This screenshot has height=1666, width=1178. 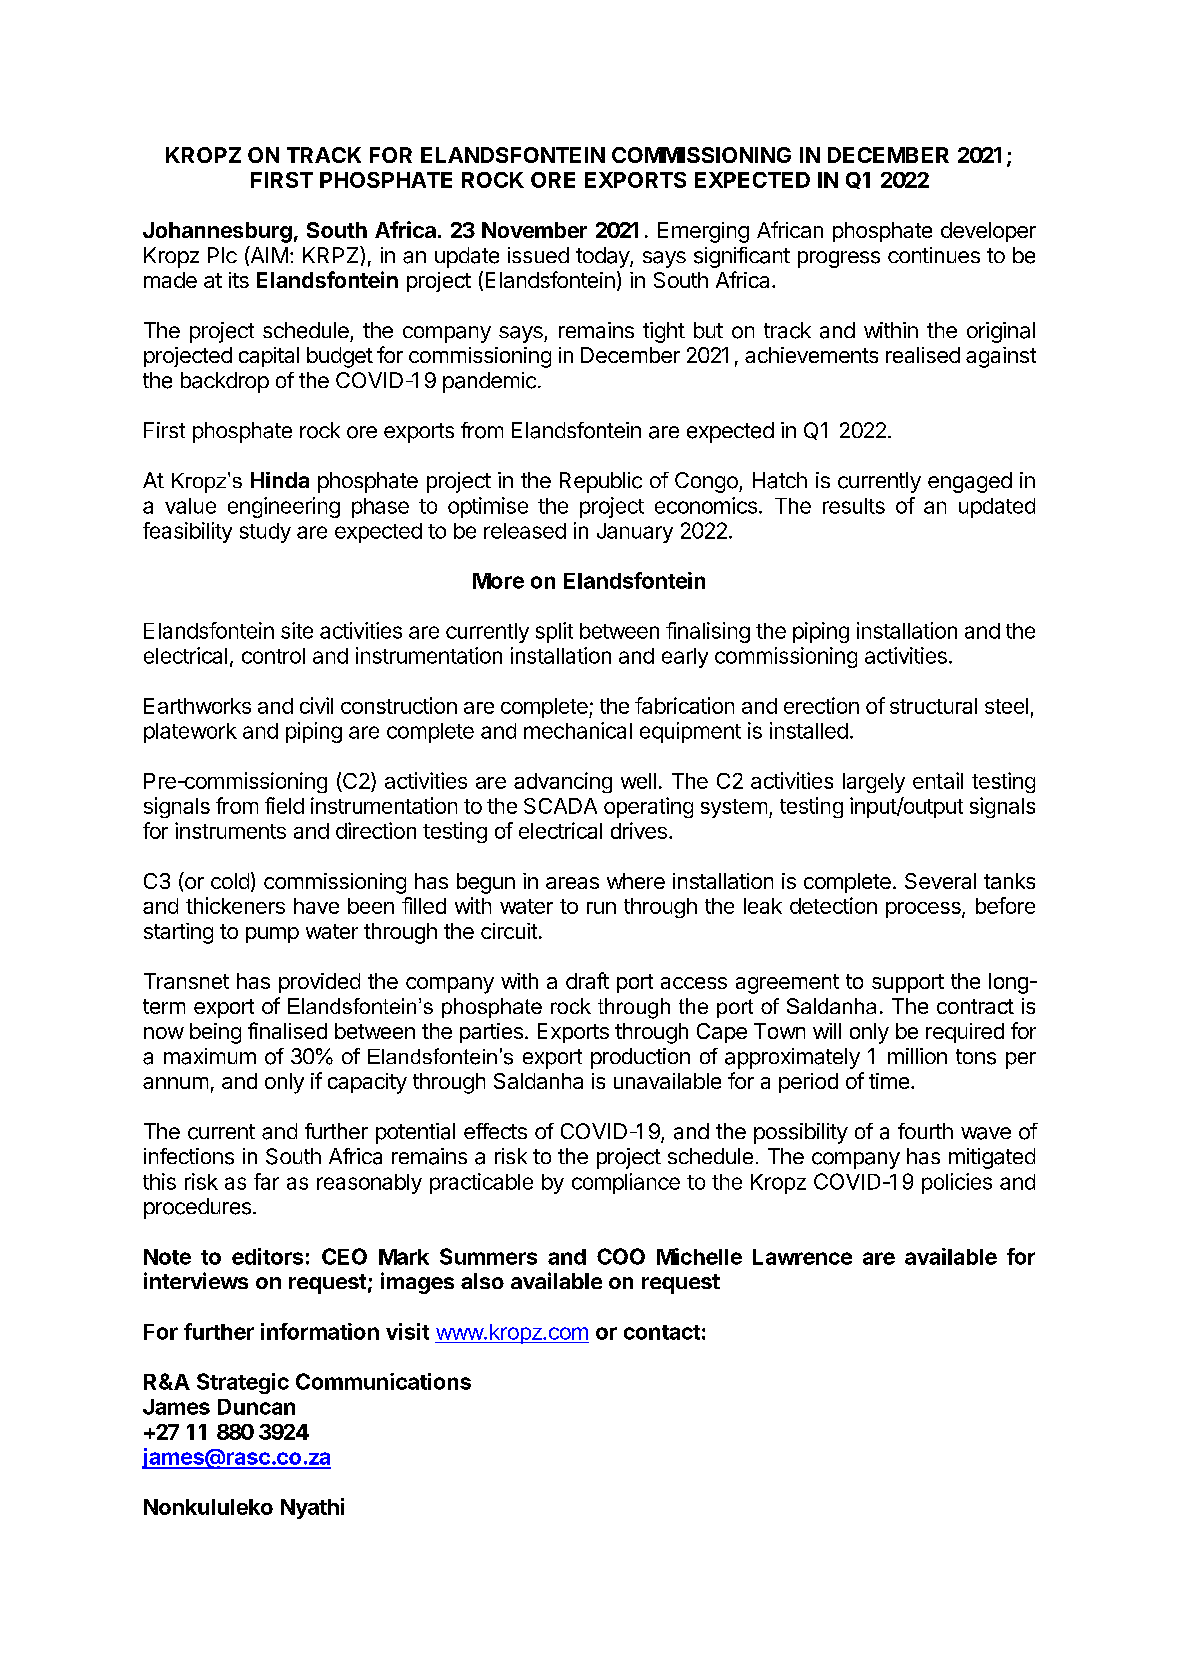 I want to click on its, so click(x=239, y=280).
